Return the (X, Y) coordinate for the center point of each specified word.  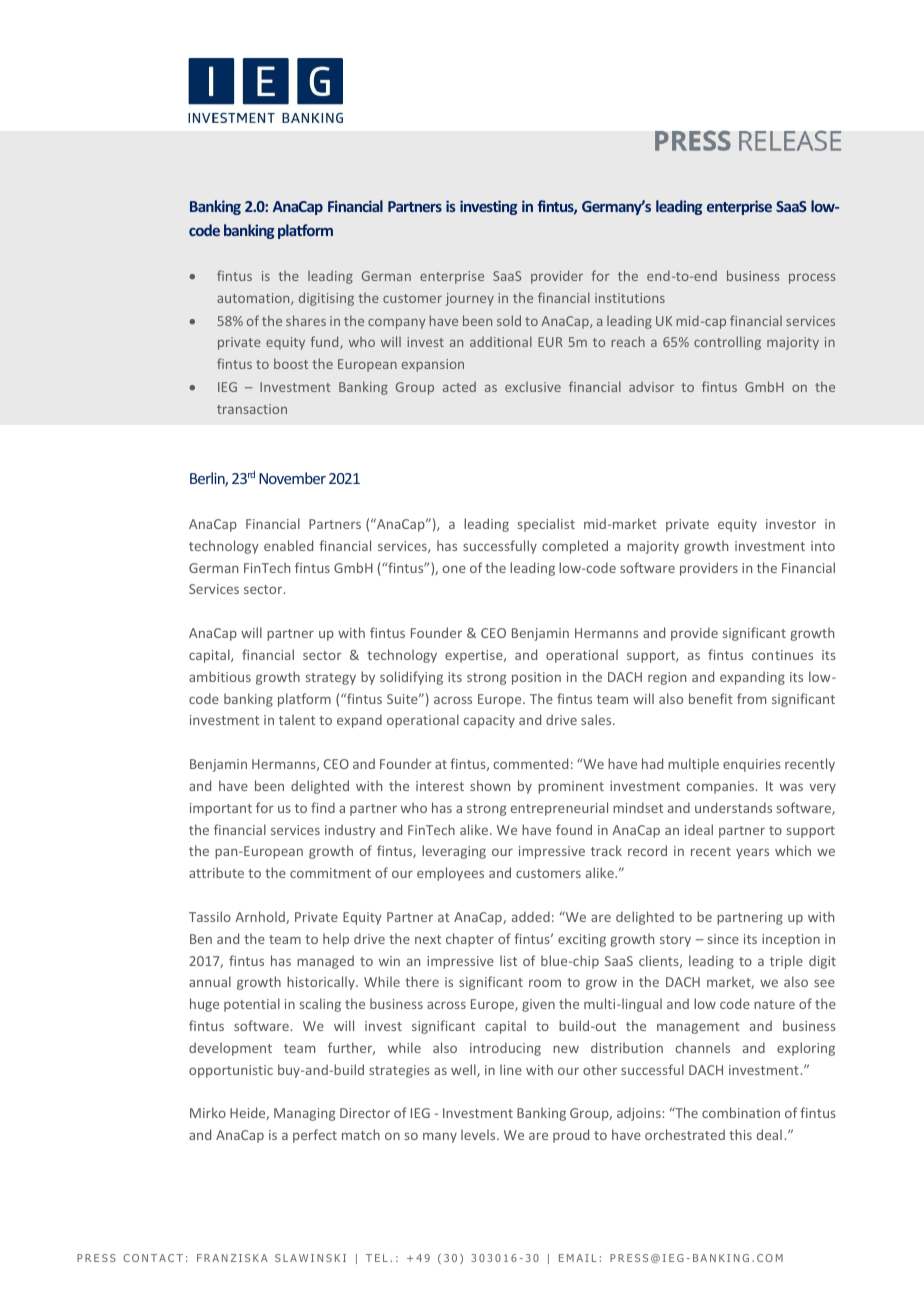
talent (297, 719)
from (751, 698)
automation (254, 299)
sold (509, 320)
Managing (304, 1114)
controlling (727, 343)
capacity (489, 721)
